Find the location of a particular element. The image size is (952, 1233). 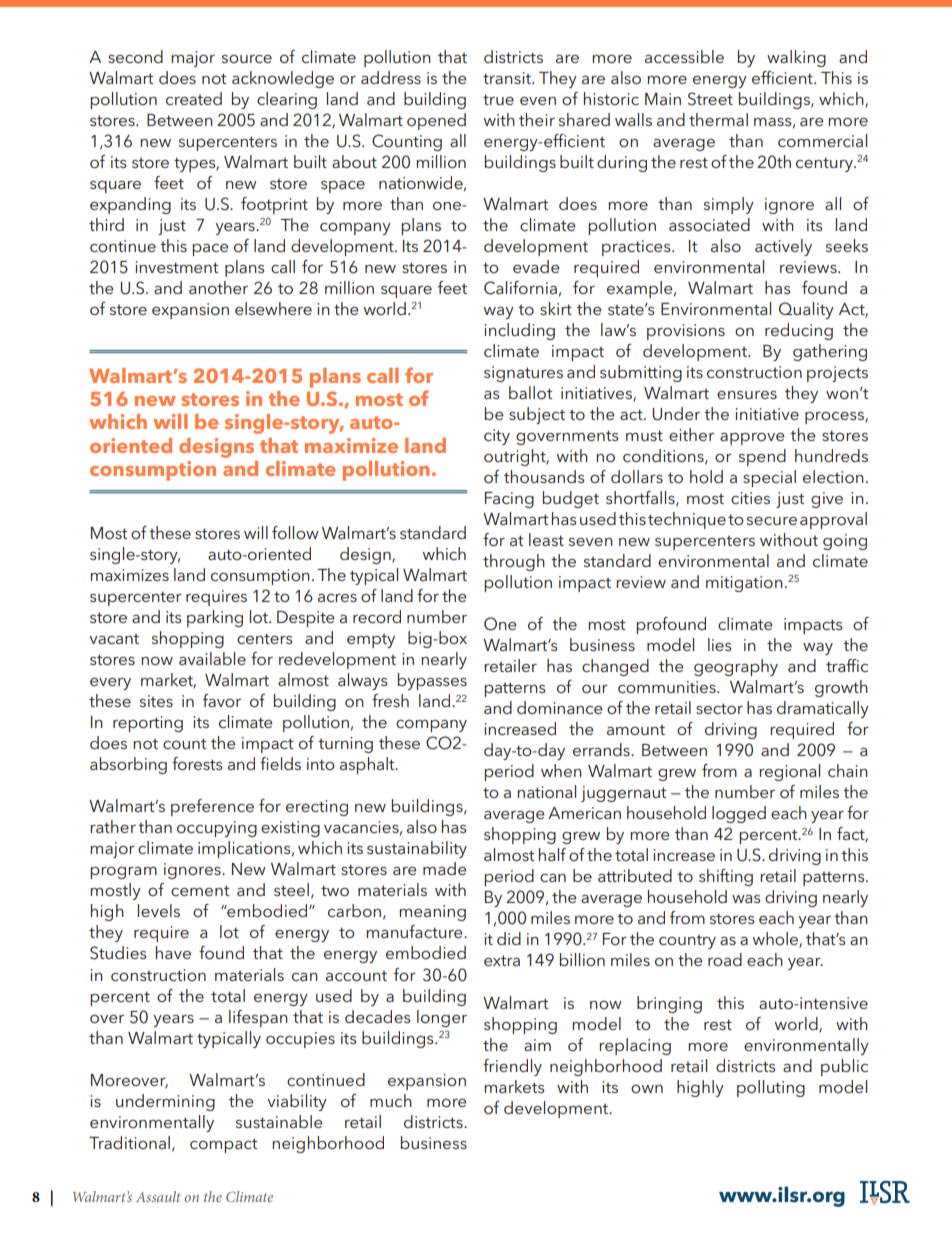

Street is located at coordinates (710, 99).
